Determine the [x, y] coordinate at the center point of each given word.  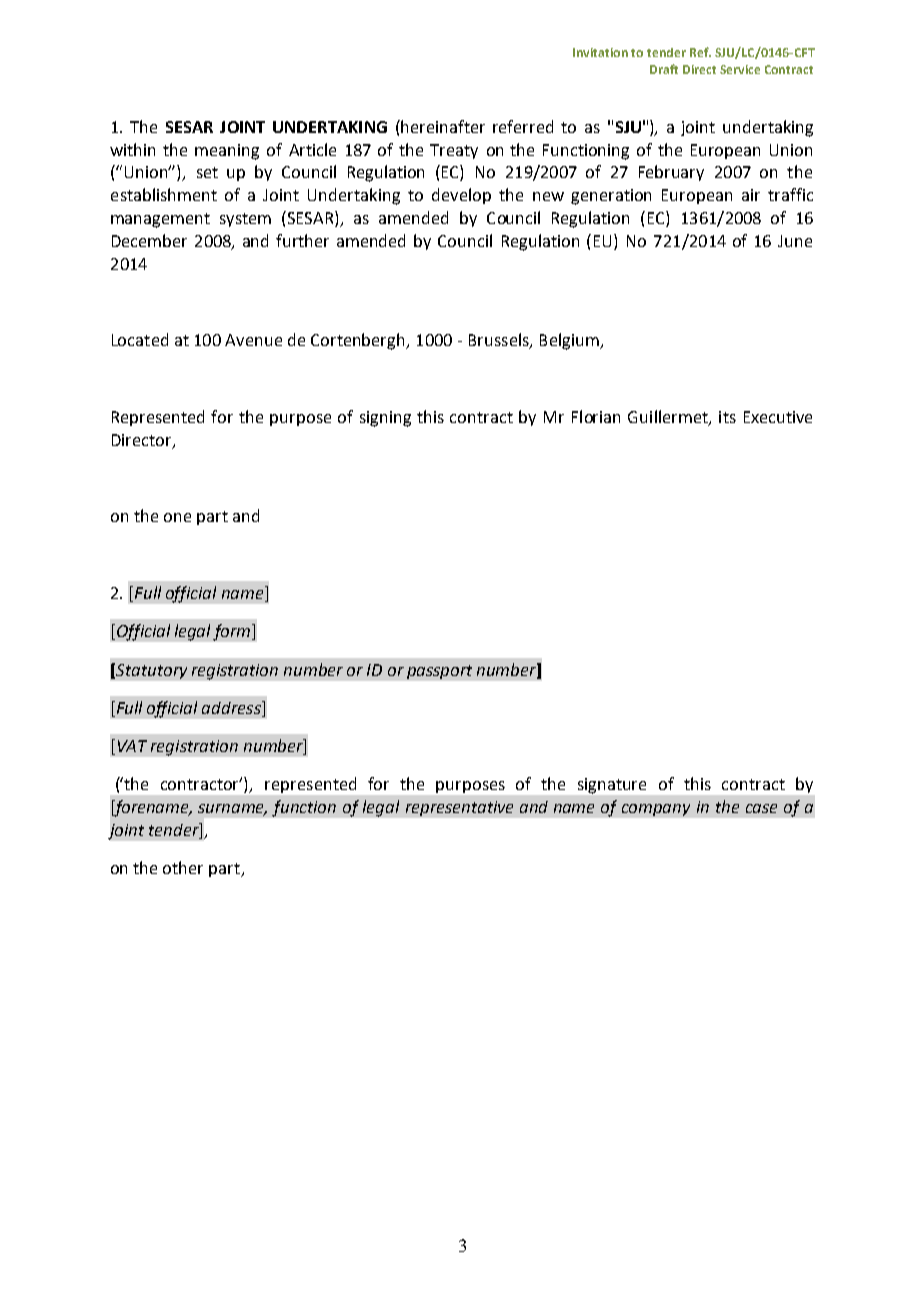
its [727, 417]
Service [740, 69]
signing [385, 419]
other [183, 867]
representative [459, 808]
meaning [227, 152]
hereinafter [443, 126]
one [177, 517]
